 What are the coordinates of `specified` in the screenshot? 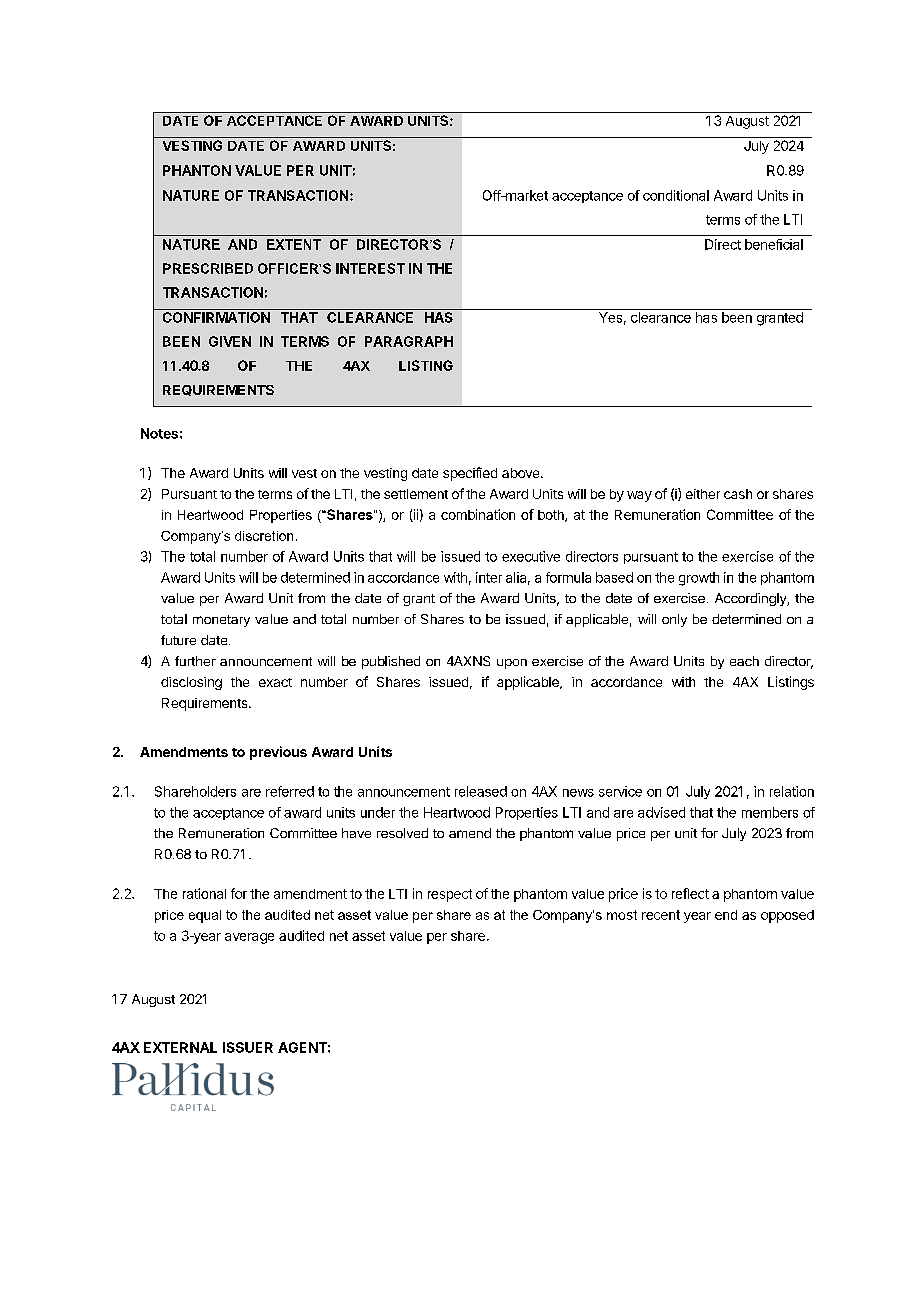 It's located at (470, 474).
